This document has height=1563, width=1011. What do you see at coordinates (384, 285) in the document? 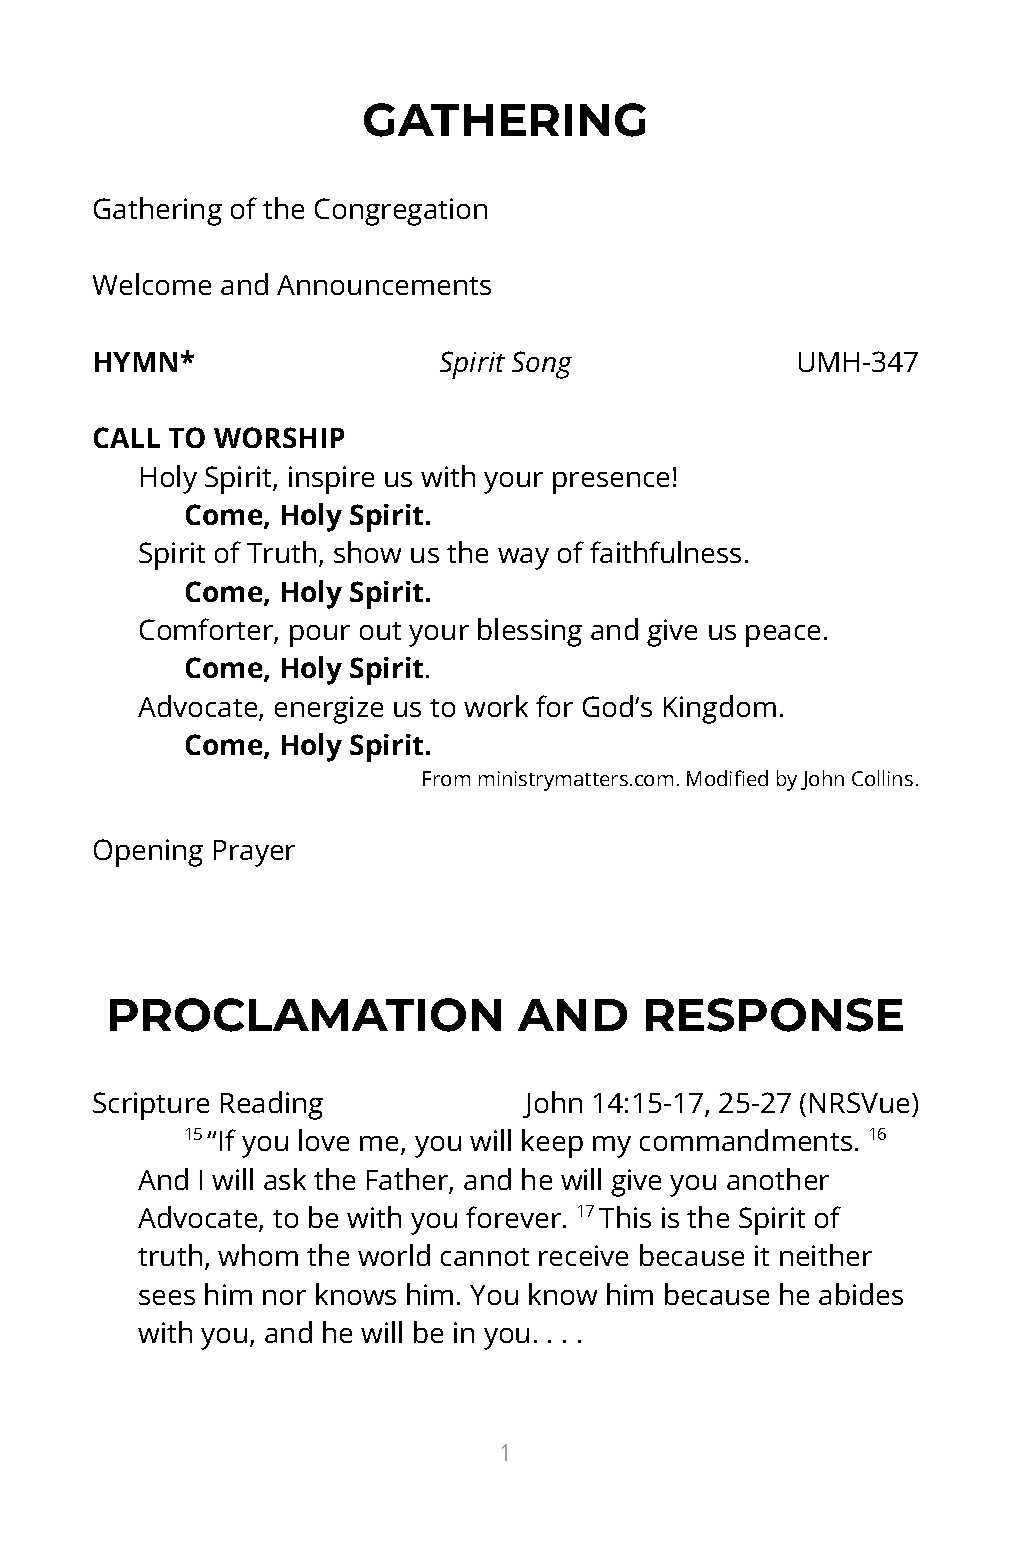
I see `Announcements` at bounding box center [384, 285].
